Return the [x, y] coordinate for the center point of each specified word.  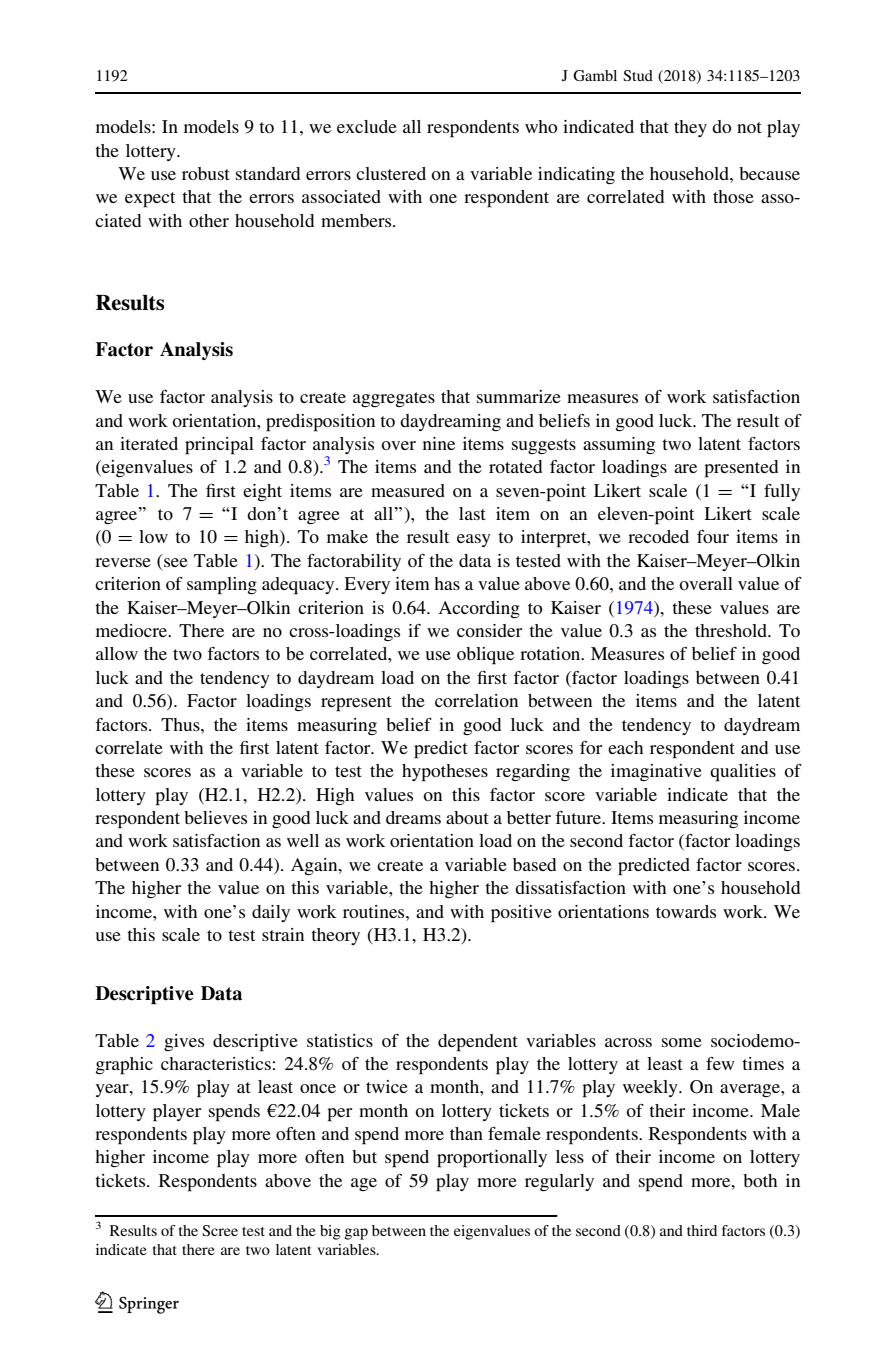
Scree [220, 1231]
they [690, 128]
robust [206, 173]
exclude [367, 126]
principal [219, 446]
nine [439, 443]
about [467, 817]
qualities [743, 773]
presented [741, 469]
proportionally [492, 1159]
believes [215, 817]
